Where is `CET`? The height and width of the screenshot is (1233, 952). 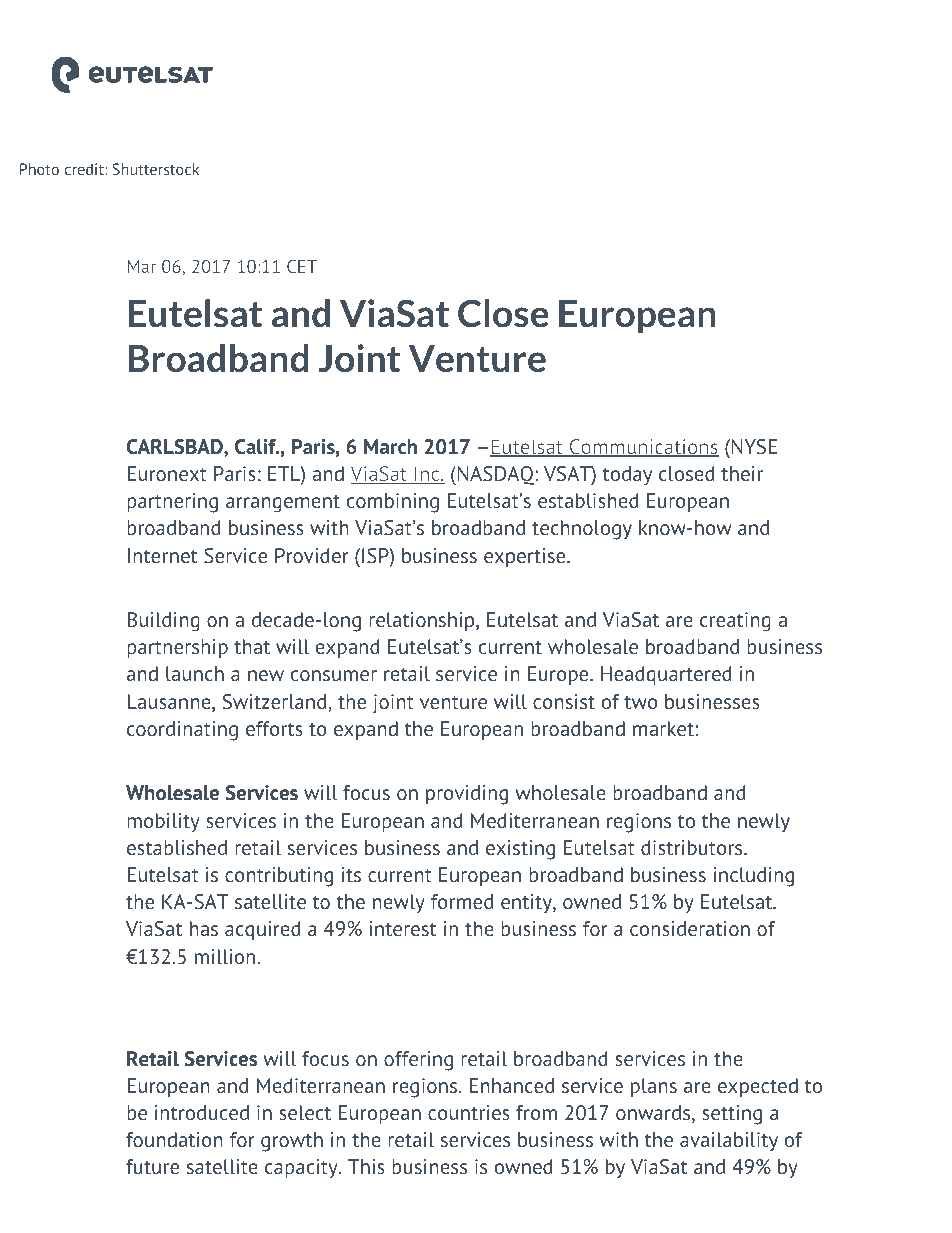 CET is located at coordinates (302, 266).
